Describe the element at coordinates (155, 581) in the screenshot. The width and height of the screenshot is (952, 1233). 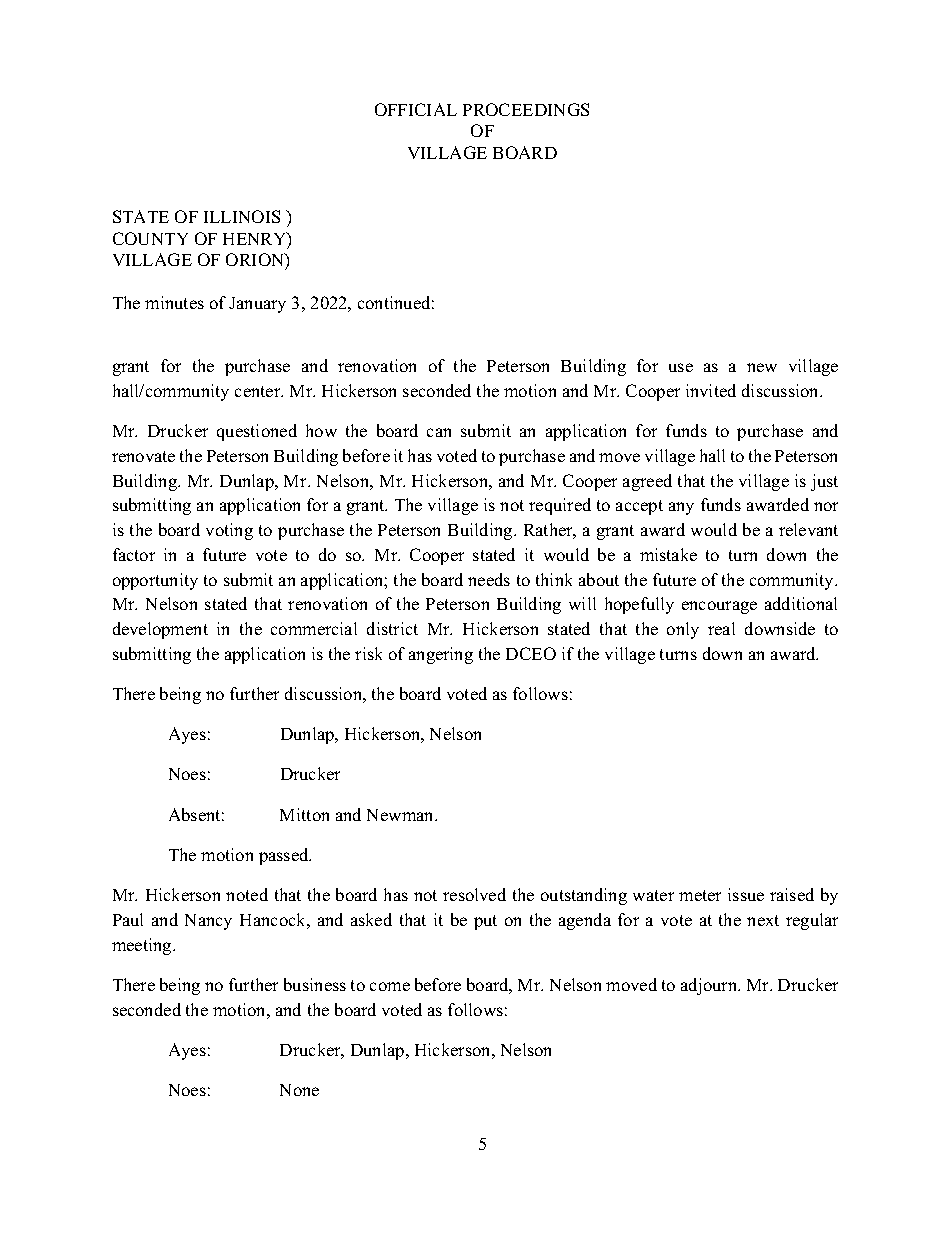
I see `opportunity` at that location.
